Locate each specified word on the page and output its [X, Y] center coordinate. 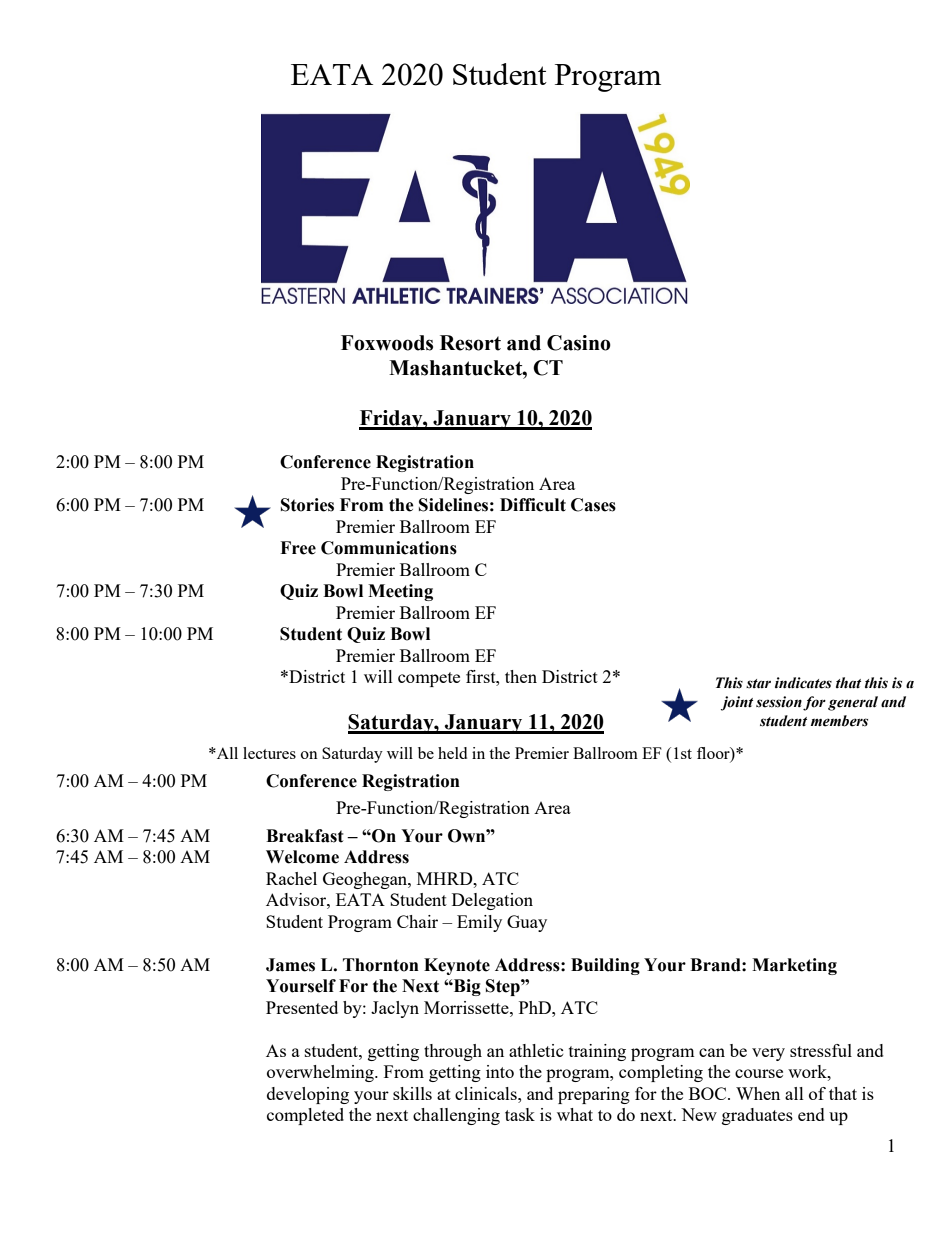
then [521, 676]
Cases [593, 505]
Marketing [794, 966]
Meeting [400, 592]
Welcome [302, 857]
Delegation [492, 901]
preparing [594, 1095]
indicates [803, 683]
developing [308, 1095]
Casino [579, 343]
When [758, 1093]
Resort [470, 343]
